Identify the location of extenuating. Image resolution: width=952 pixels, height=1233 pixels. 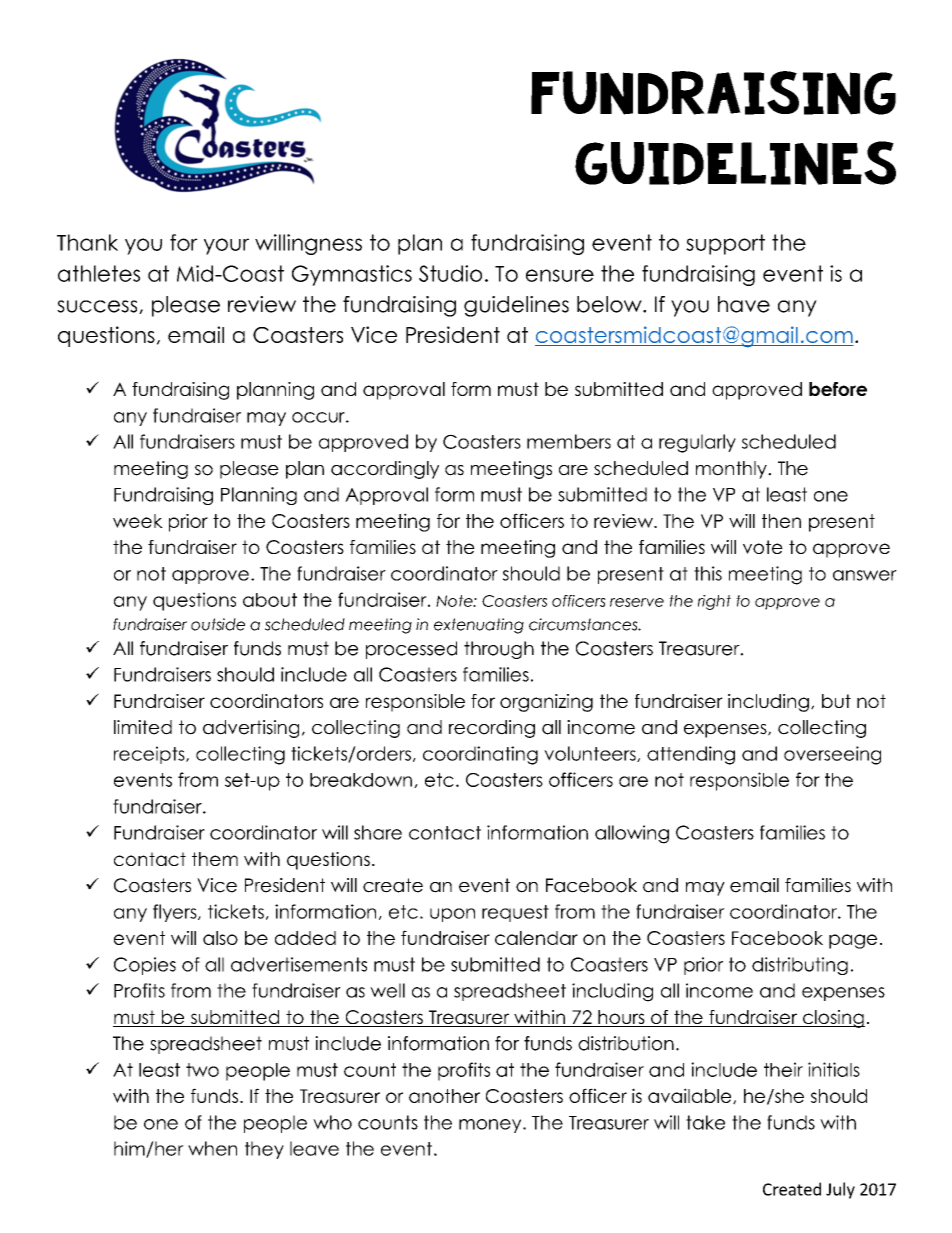
(479, 626).
